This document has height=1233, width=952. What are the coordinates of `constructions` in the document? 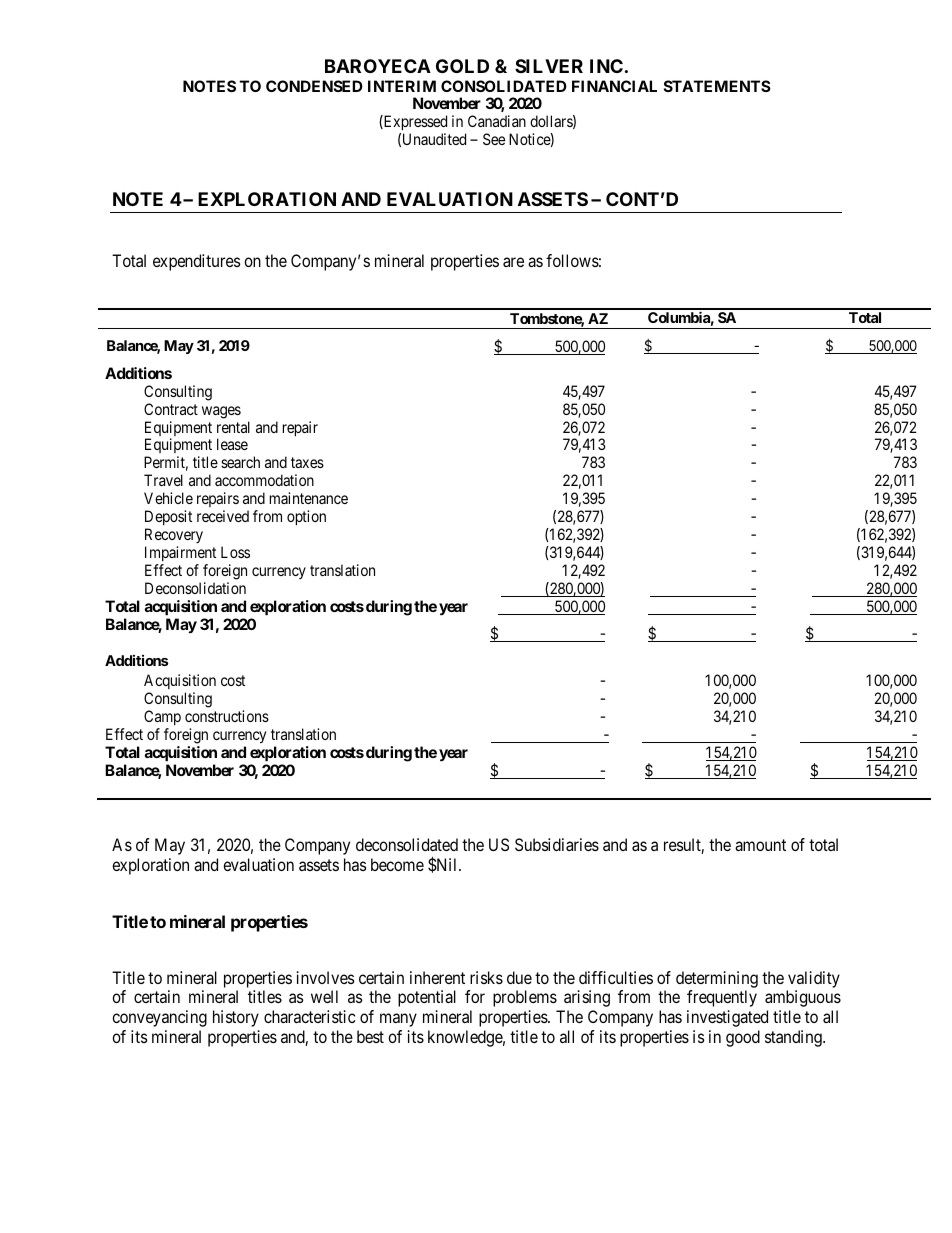 It's located at (227, 716).
